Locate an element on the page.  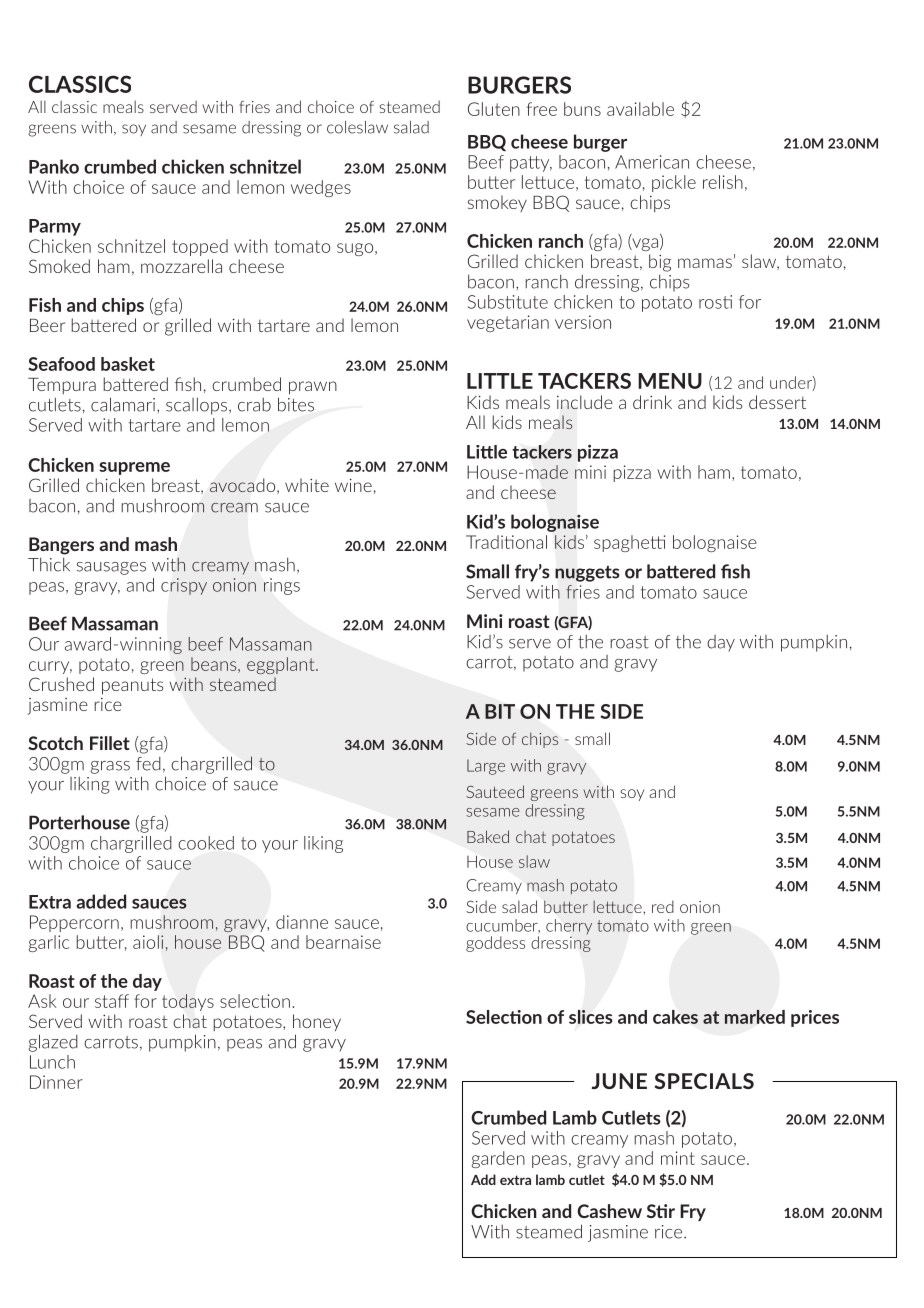
wedges is located at coordinates (321, 188).
